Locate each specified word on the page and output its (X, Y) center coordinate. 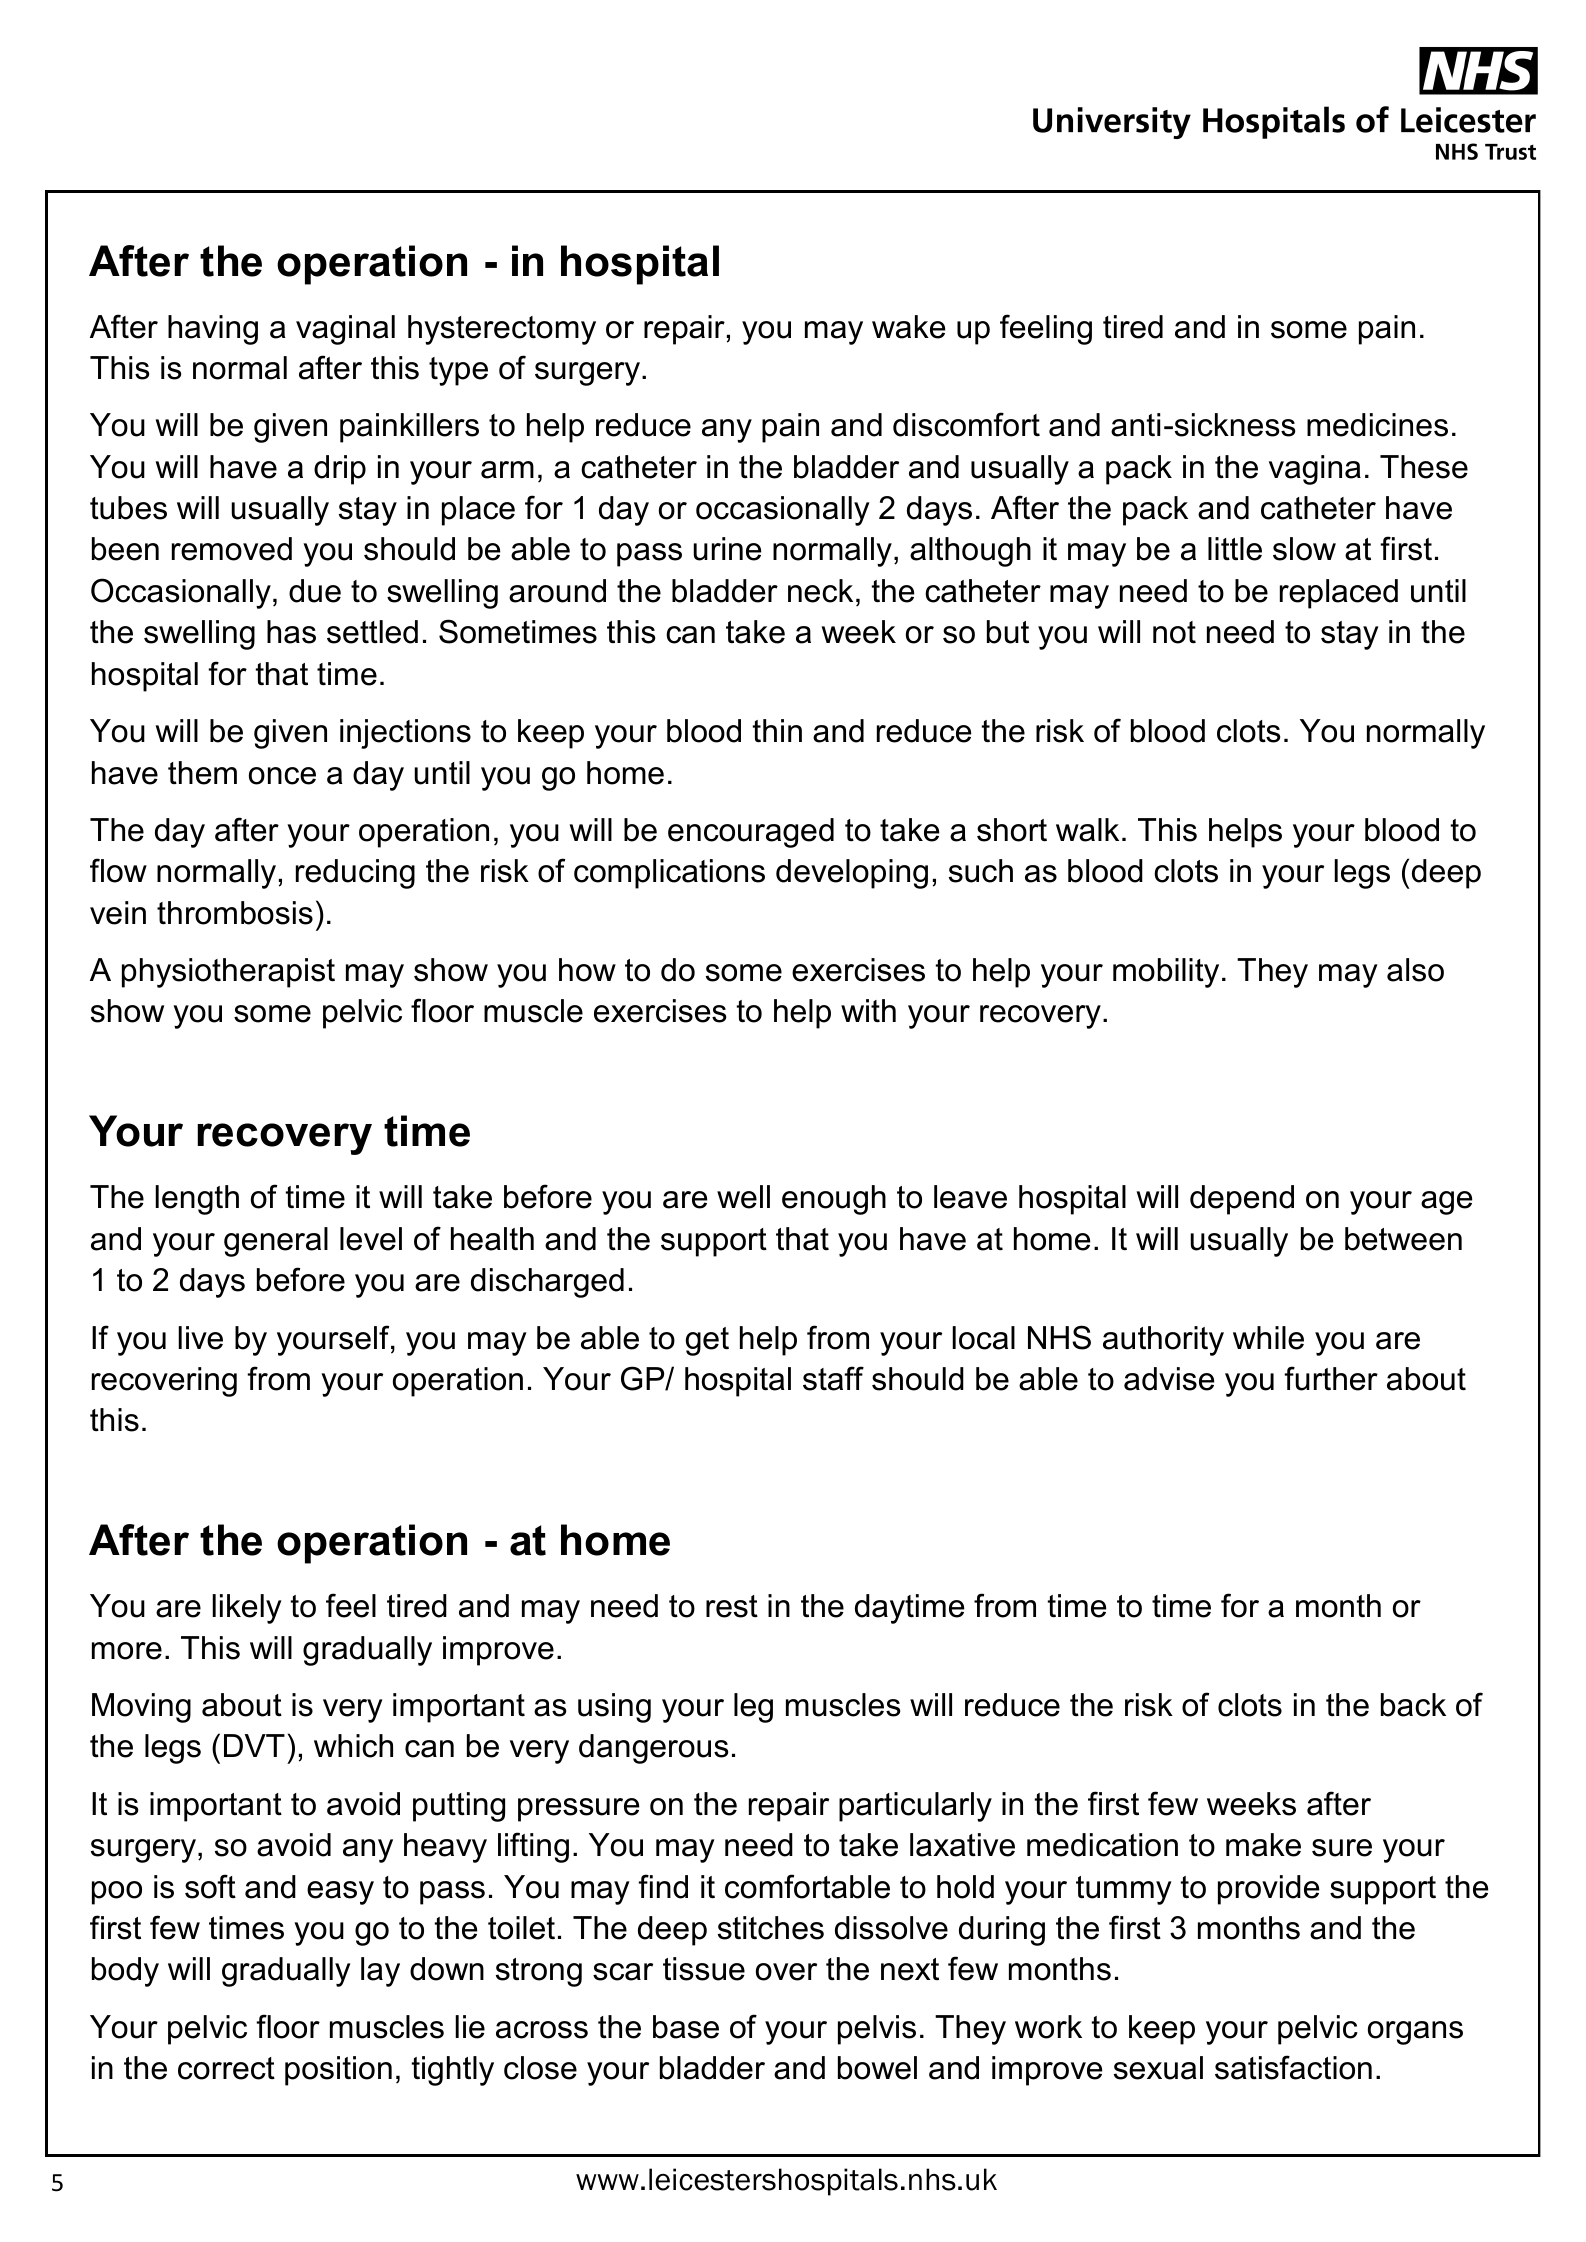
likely (247, 1609)
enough (834, 1200)
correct (226, 2068)
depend (1242, 1200)
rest (732, 1606)
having (213, 330)
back (1413, 1705)
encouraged (751, 833)
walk (1087, 830)
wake (908, 327)
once (282, 776)
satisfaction (1293, 2067)
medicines (1377, 425)
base (686, 2027)
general (276, 1242)
